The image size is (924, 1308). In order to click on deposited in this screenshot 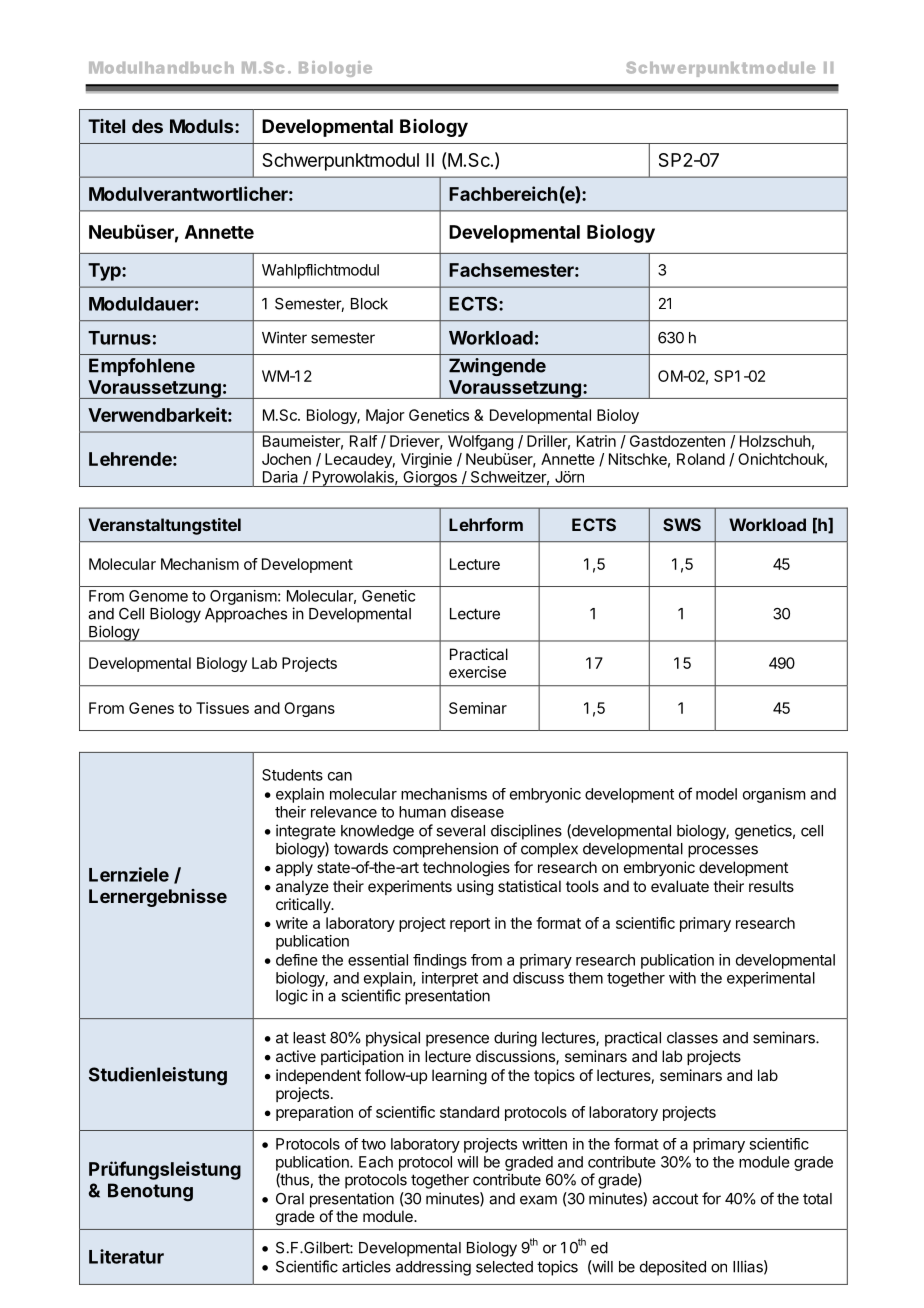, I will do `click(673, 1268)`.
